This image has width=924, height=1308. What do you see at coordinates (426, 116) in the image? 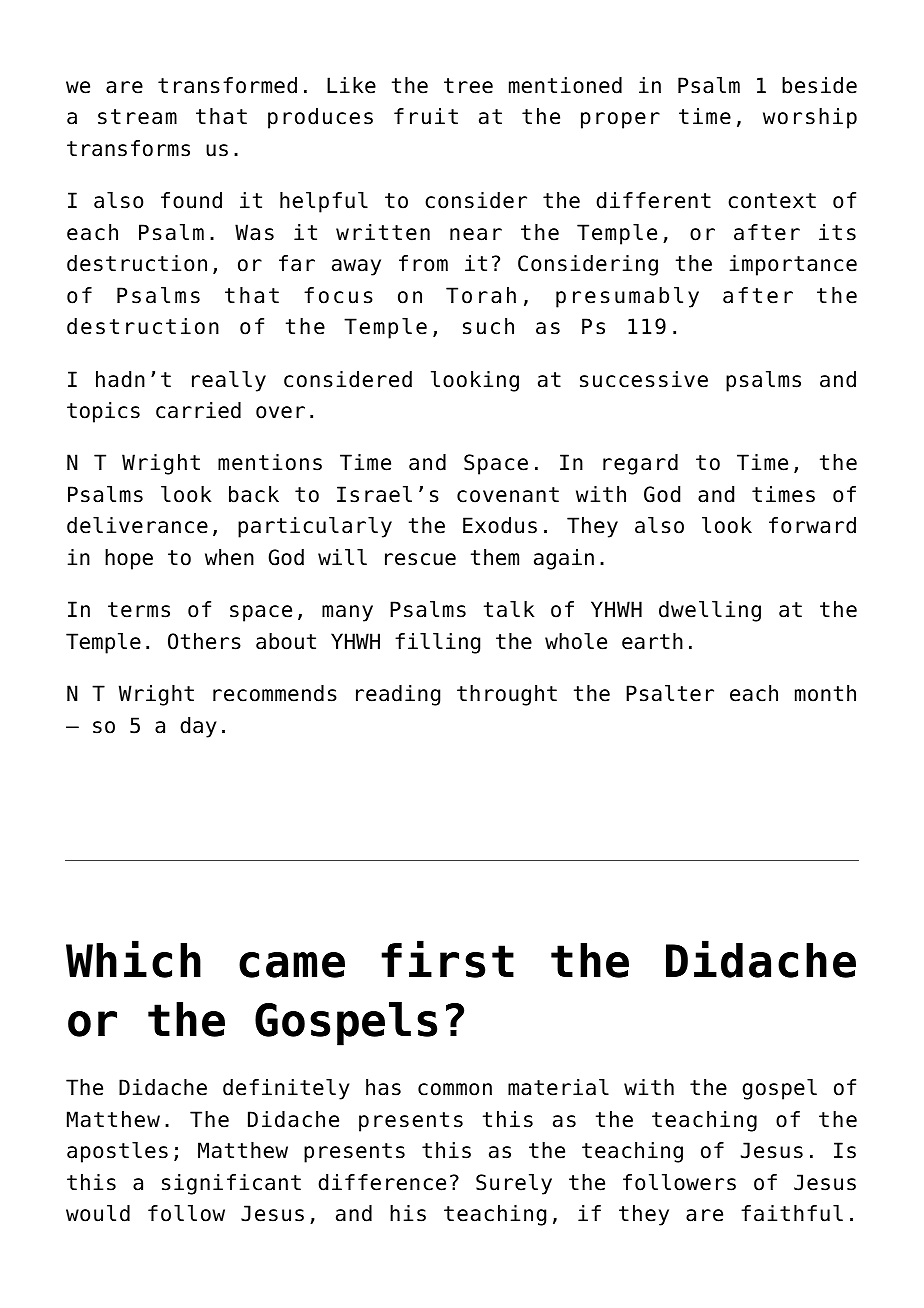
I see `fruit` at bounding box center [426, 116].
